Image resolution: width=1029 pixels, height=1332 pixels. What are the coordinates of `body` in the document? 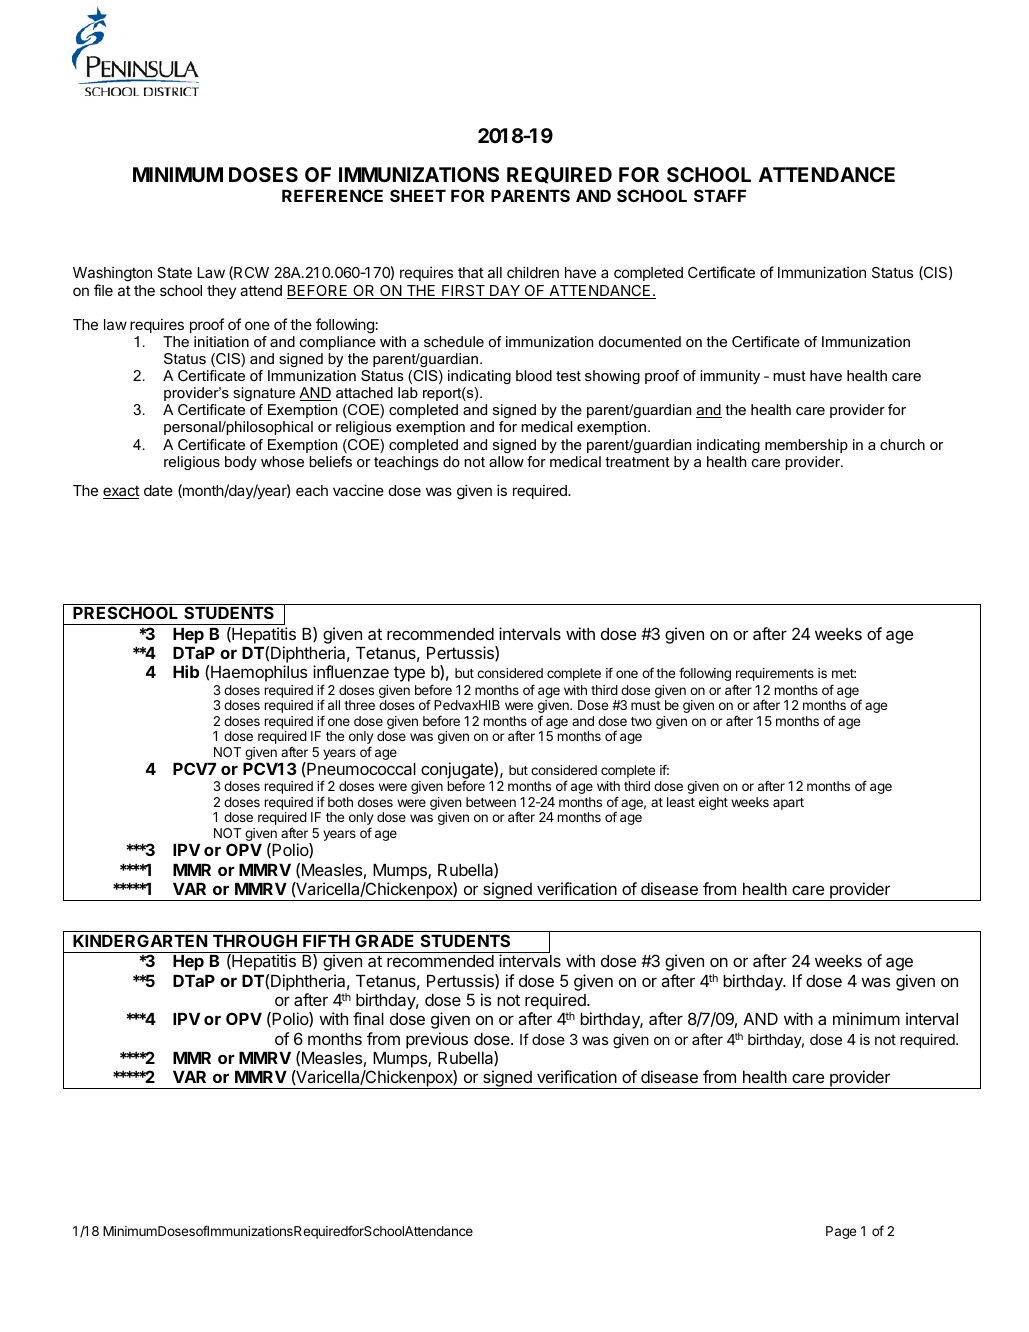 It's located at (241, 463).
